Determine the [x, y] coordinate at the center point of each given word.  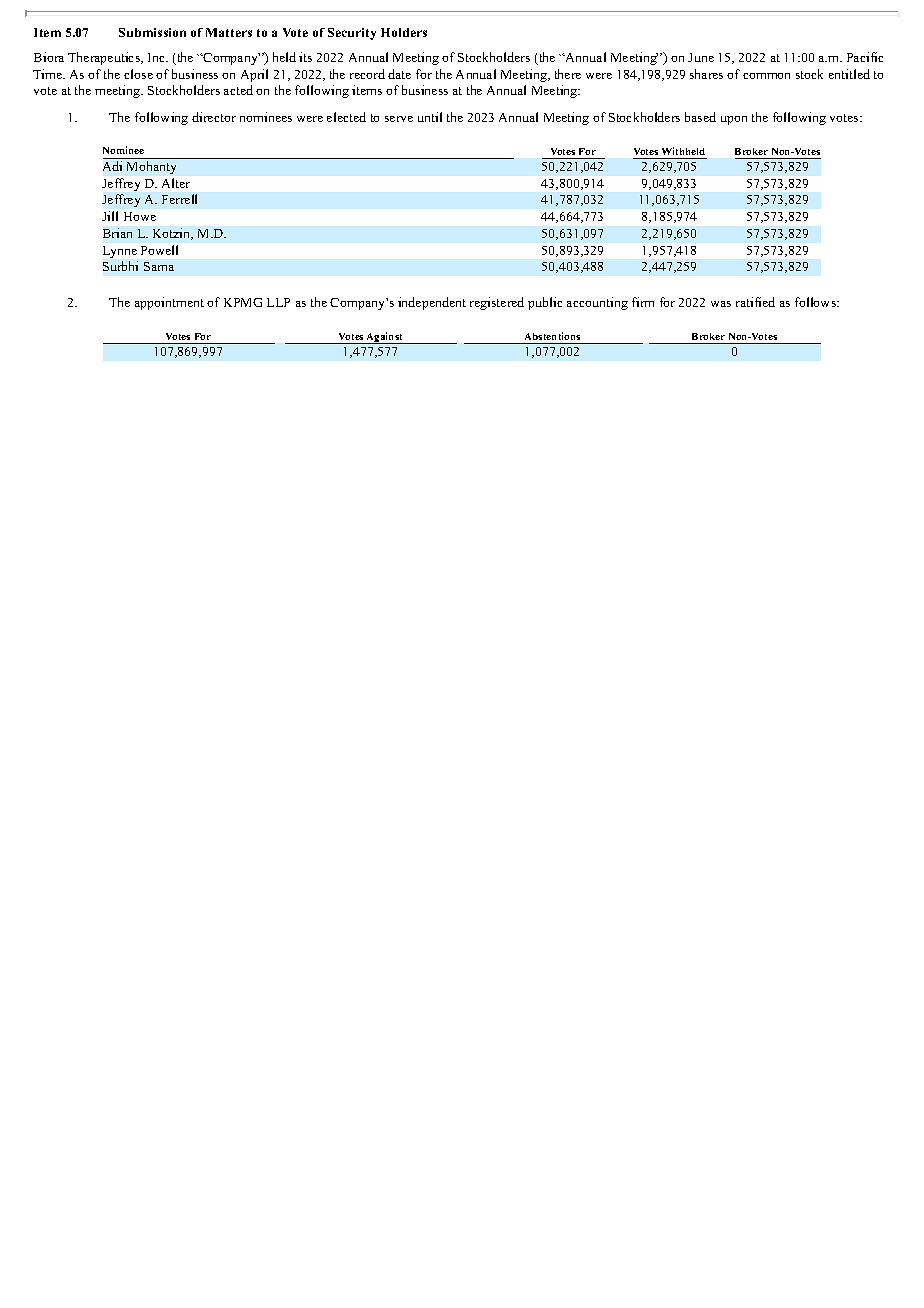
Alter [176, 183]
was [721, 304]
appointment [169, 303]
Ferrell [179, 199]
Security [352, 34]
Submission [152, 32]
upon [734, 120]
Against [385, 338]
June [701, 57]
